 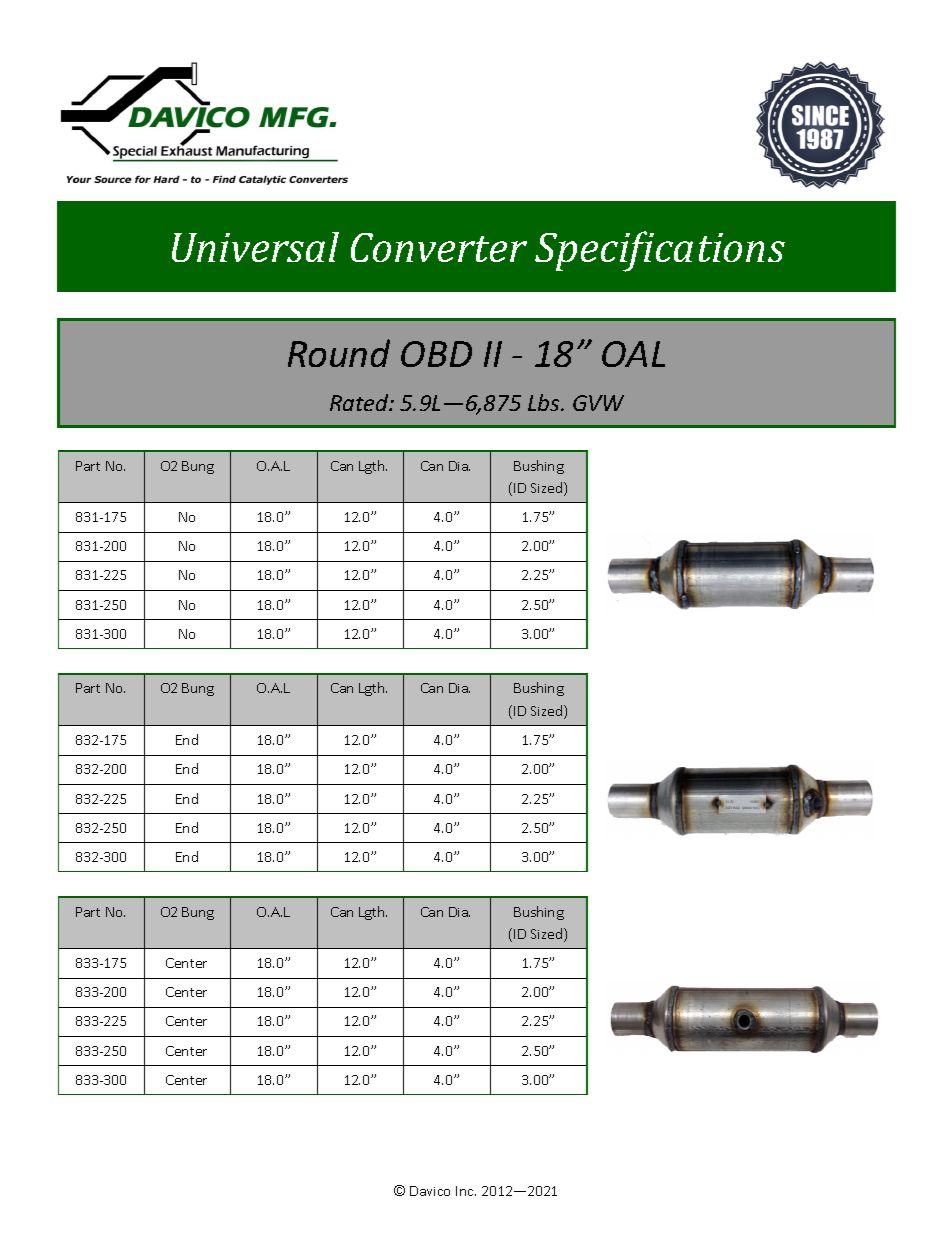 I want to click on Round, so click(x=339, y=353).
